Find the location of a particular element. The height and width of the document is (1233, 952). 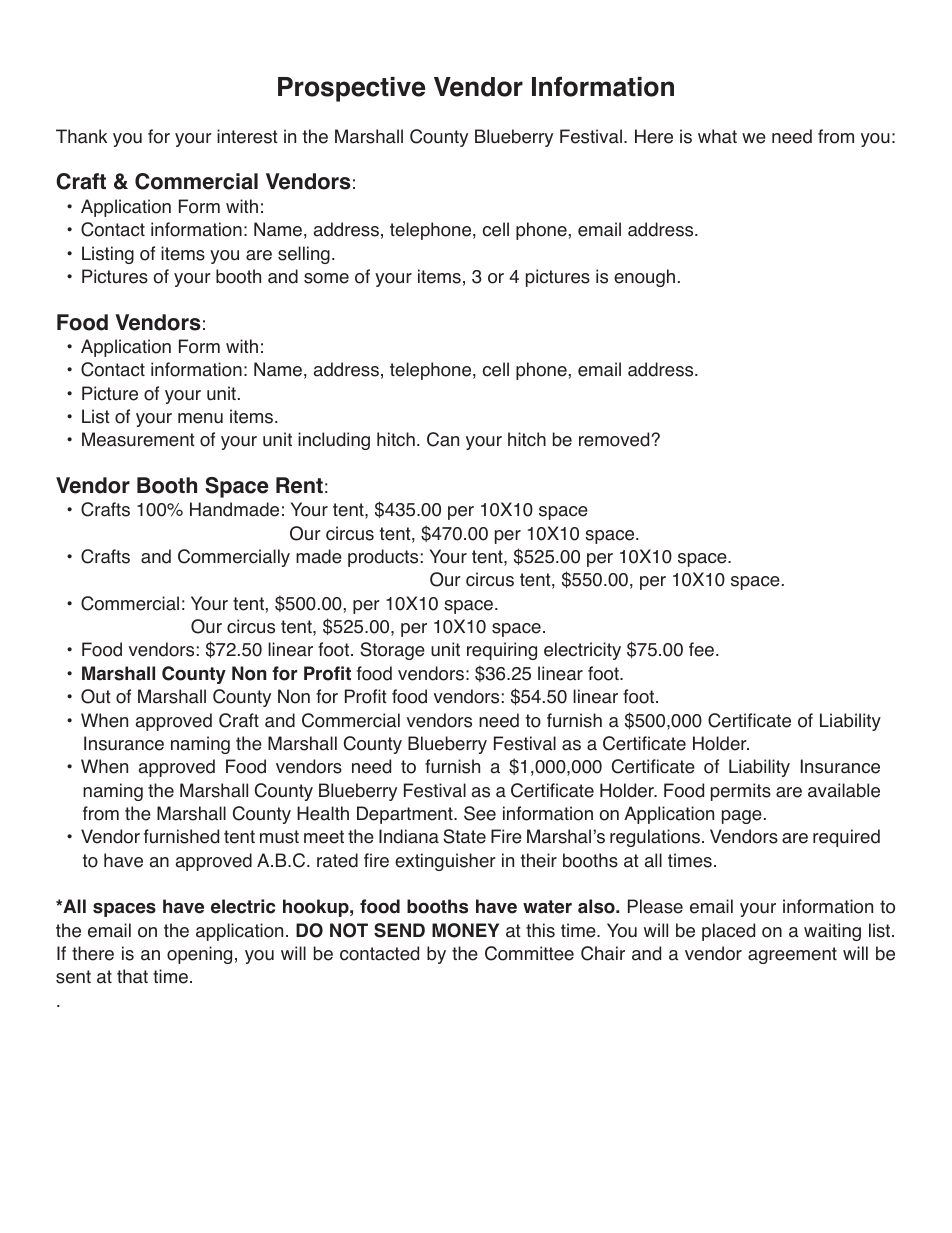

Prospective is located at coordinates (351, 89).
